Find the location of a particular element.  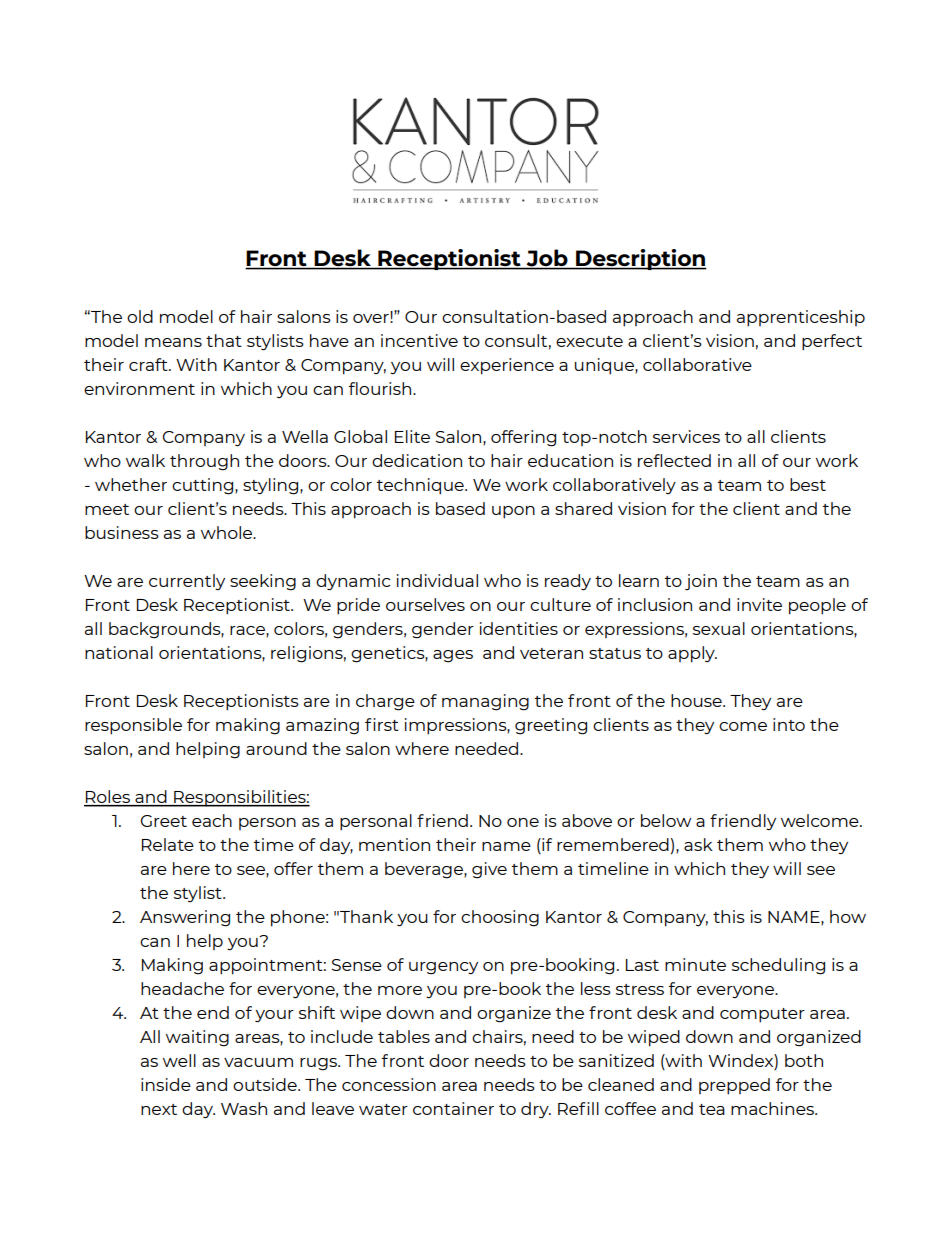

apprenticeship is located at coordinates (801, 318).
